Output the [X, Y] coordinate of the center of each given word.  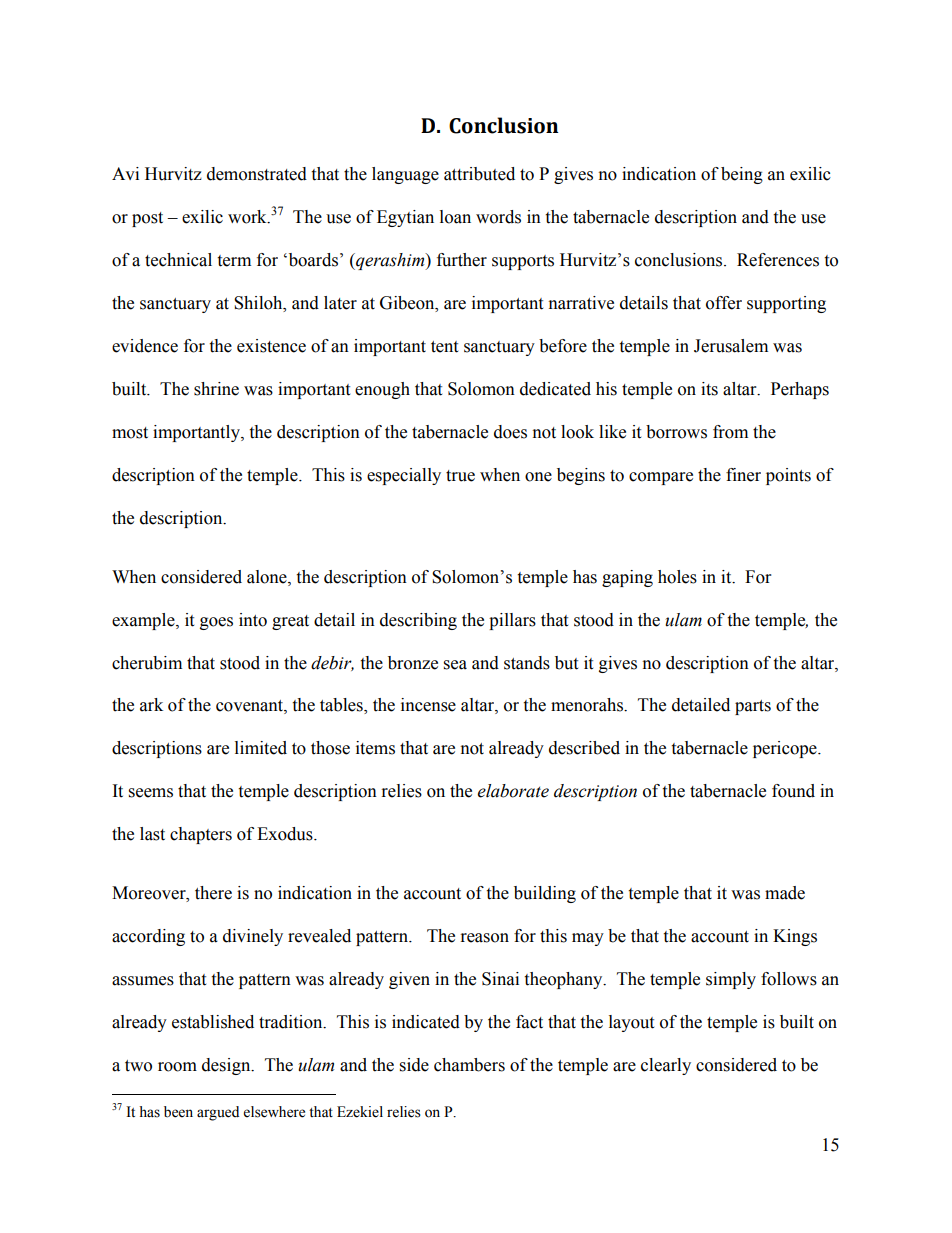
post [147, 219]
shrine [216, 389]
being [742, 175]
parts [753, 707]
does [510, 432]
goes [216, 623]
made [785, 893]
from [730, 432]
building [545, 894]
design [227, 1066]
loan [455, 217]
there [213, 893]
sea [455, 665]
